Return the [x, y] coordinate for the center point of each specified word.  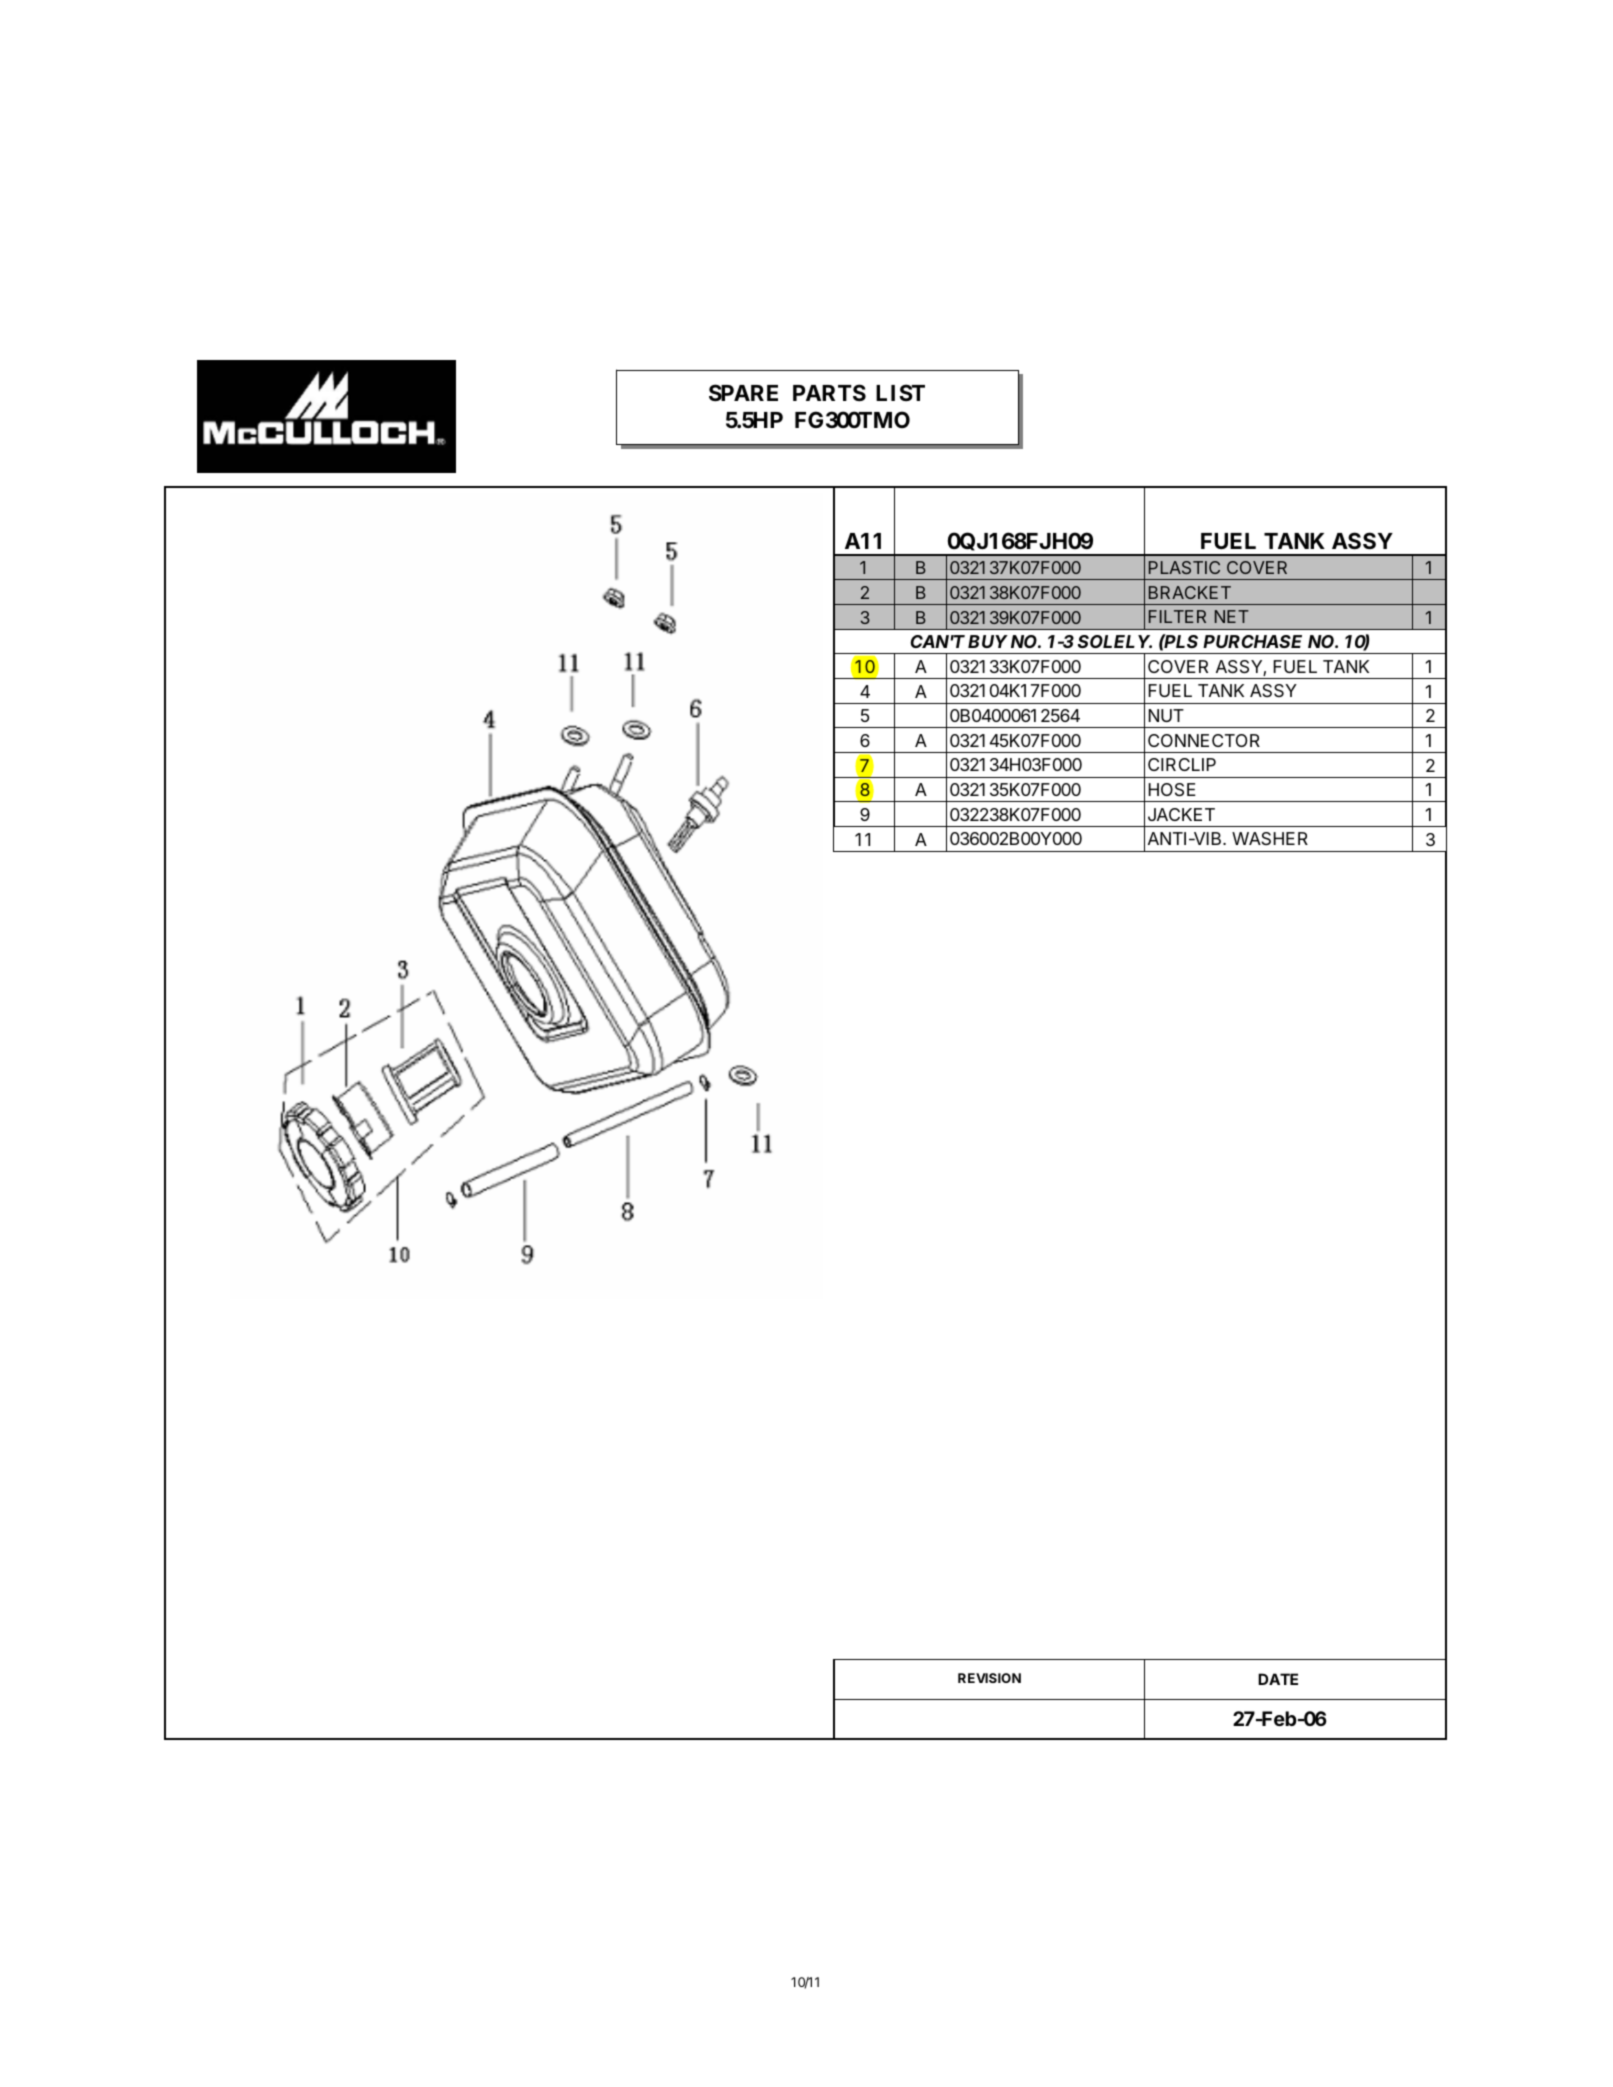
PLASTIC [1184, 567]
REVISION [989, 1678]
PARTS [829, 393]
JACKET [1181, 814]
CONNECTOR [1204, 740]
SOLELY [1115, 641]
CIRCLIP [1182, 764]
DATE [1278, 1679]
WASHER [1270, 838]
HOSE [1172, 790]
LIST [900, 392]
